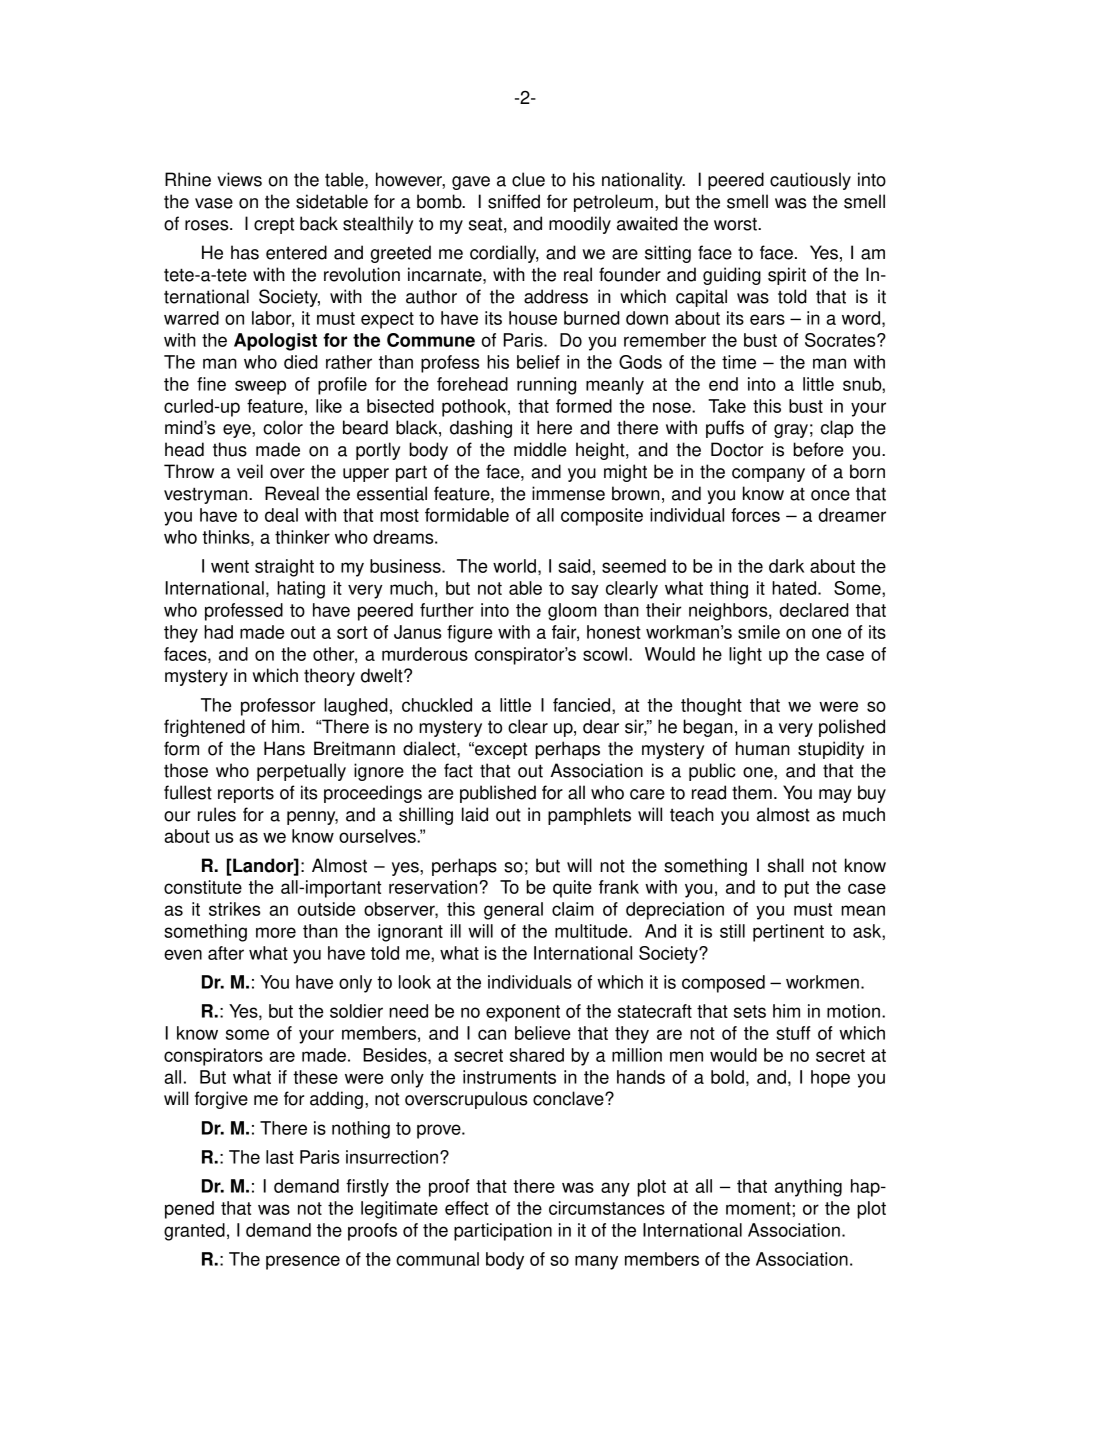  Describe the element at coordinates (810, 181) in the page. I see `cautiously` at that location.
